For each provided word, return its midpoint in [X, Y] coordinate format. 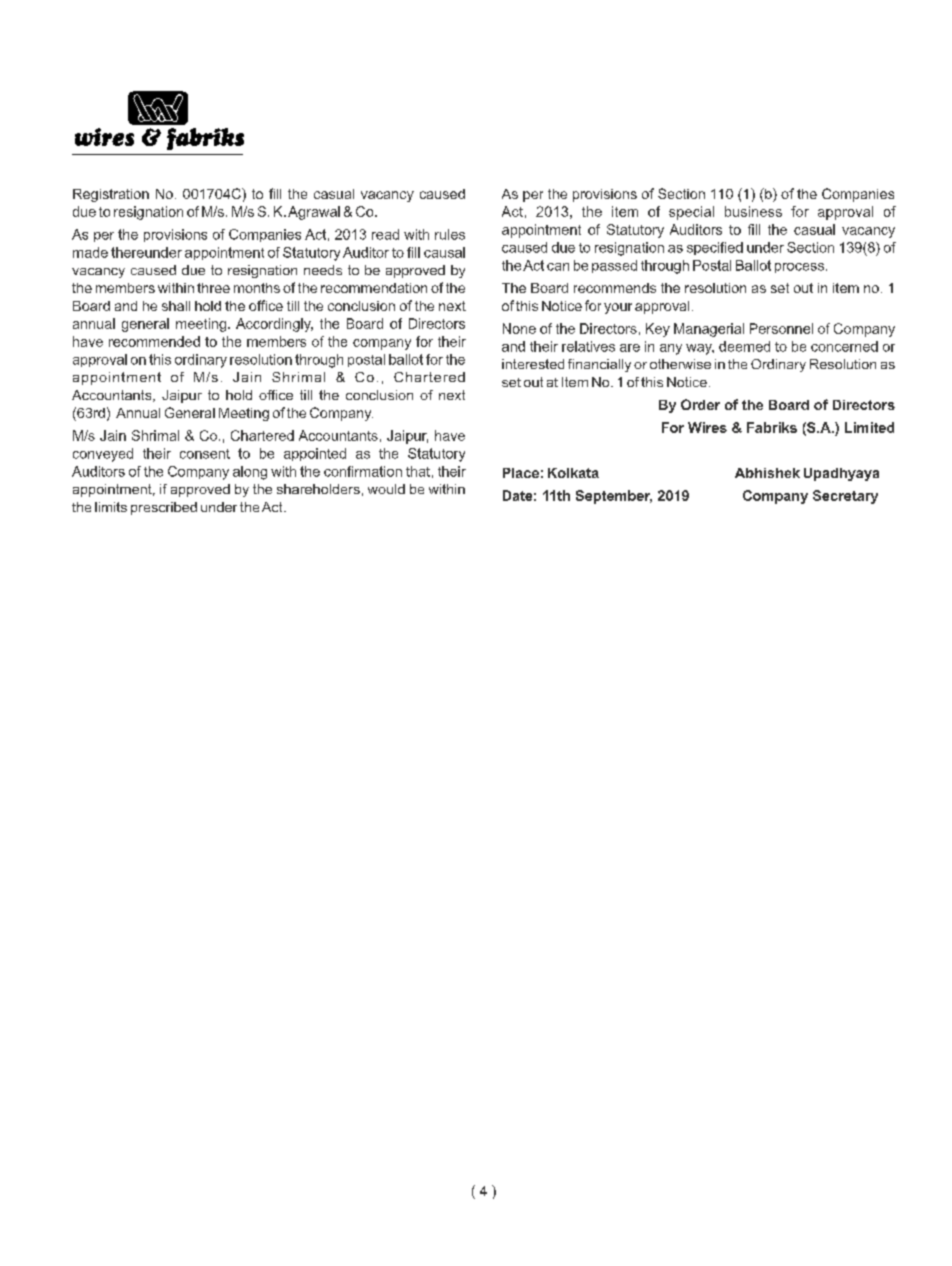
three [213, 288]
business [753, 211]
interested [533, 364]
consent [205, 454]
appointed [315, 454]
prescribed [164, 508]
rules [450, 234]
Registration [111, 195]
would [386, 489]
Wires [707, 427]
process [799, 268]
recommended [154, 341]
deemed [744, 346]
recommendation [374, 288]
